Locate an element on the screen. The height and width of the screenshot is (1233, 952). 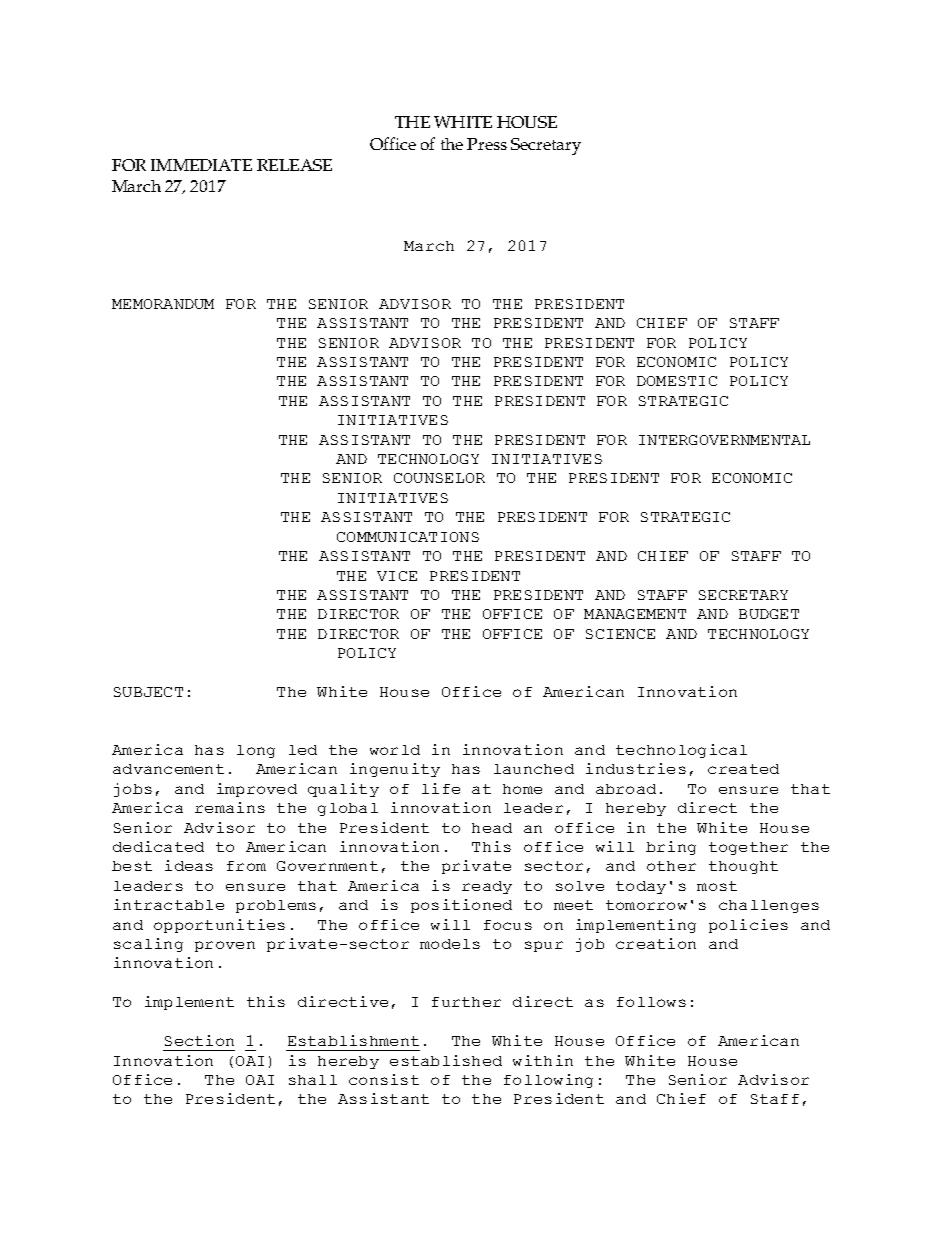
MANAGEMENT is located at coordinates (635, 614).
